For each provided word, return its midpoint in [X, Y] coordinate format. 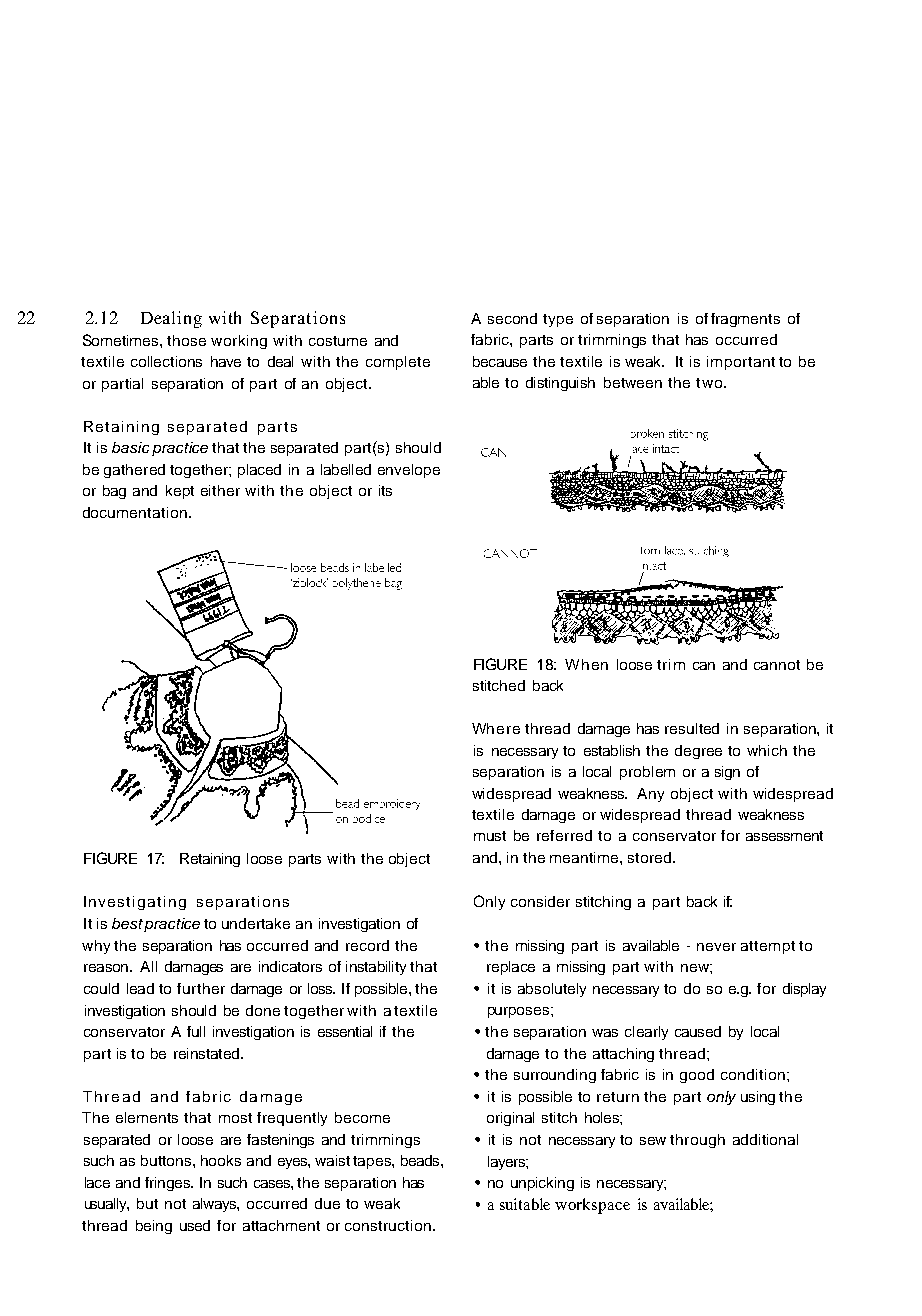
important [741, 363]
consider [540, 901]
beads [421, 1160]
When [586, 664]
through [697, 1141]
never [716, 947]
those [186, 340]
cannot [777, 665]
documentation [135, 512]
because [500, 361]
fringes [168, 1184]
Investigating [135, 903]
